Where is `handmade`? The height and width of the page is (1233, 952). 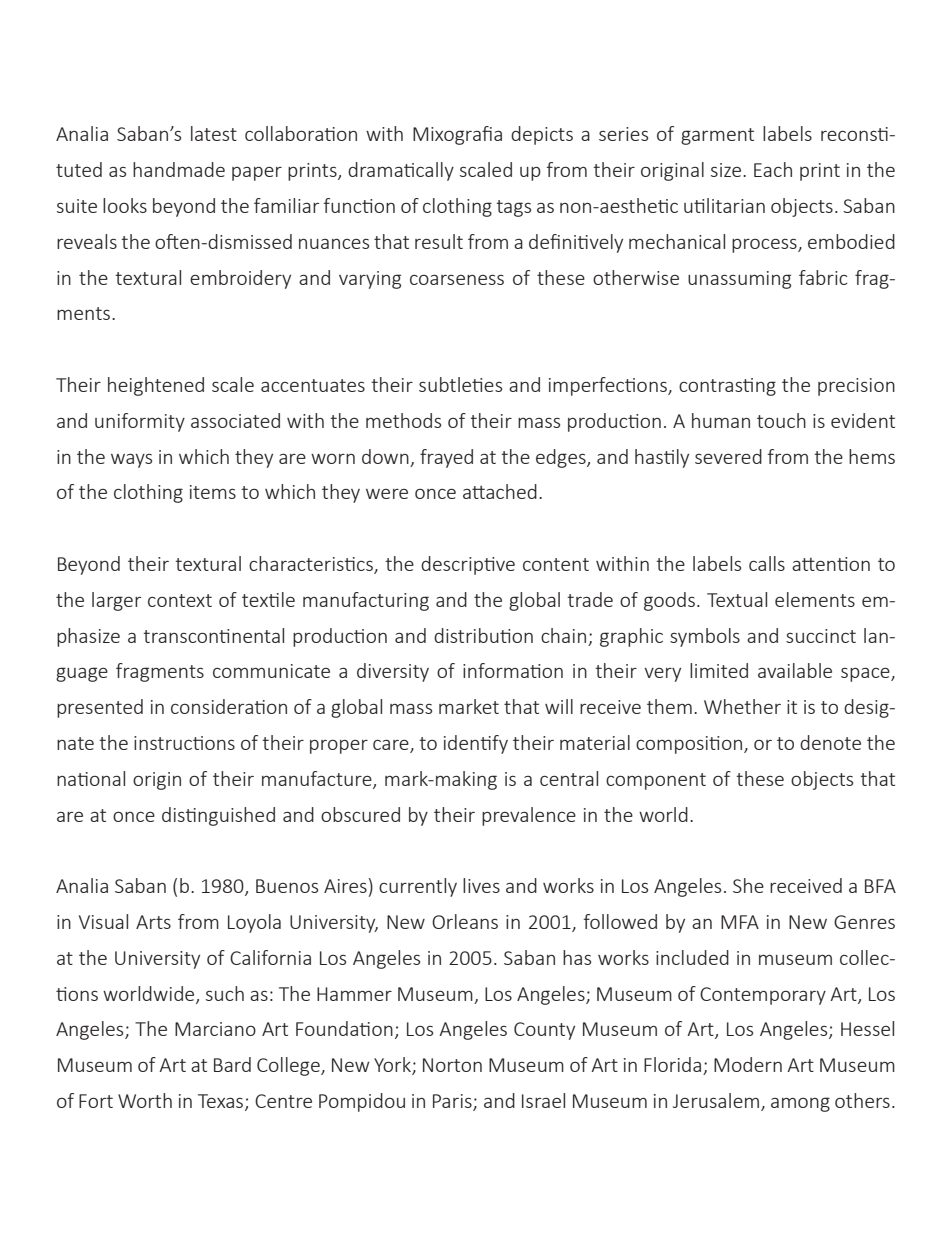 handmade is located at coordinates (179, 169).
